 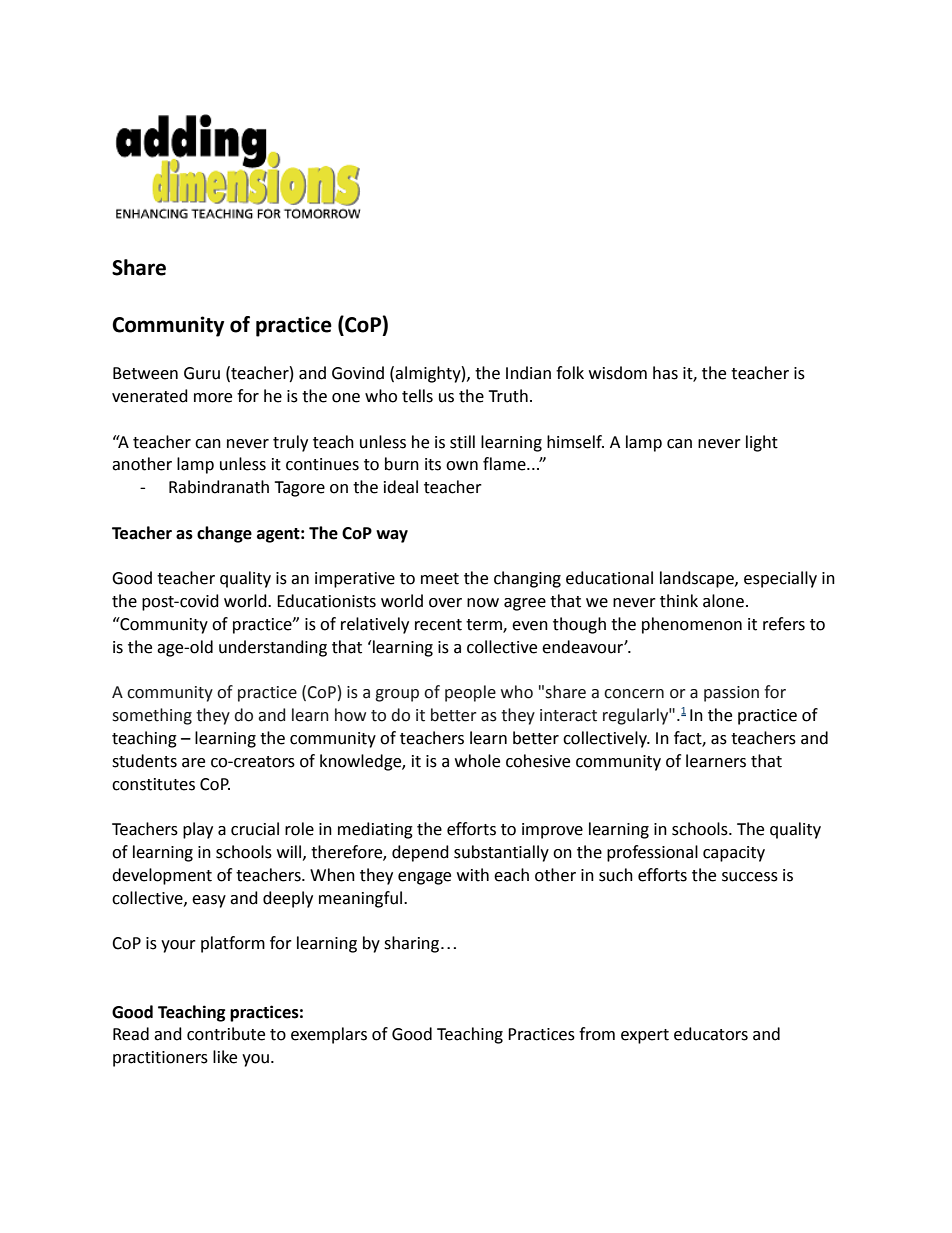 What do you see at coordinates (329, 1035) in the image?
I see `exemplars` at bounding box center [329, 1035].
